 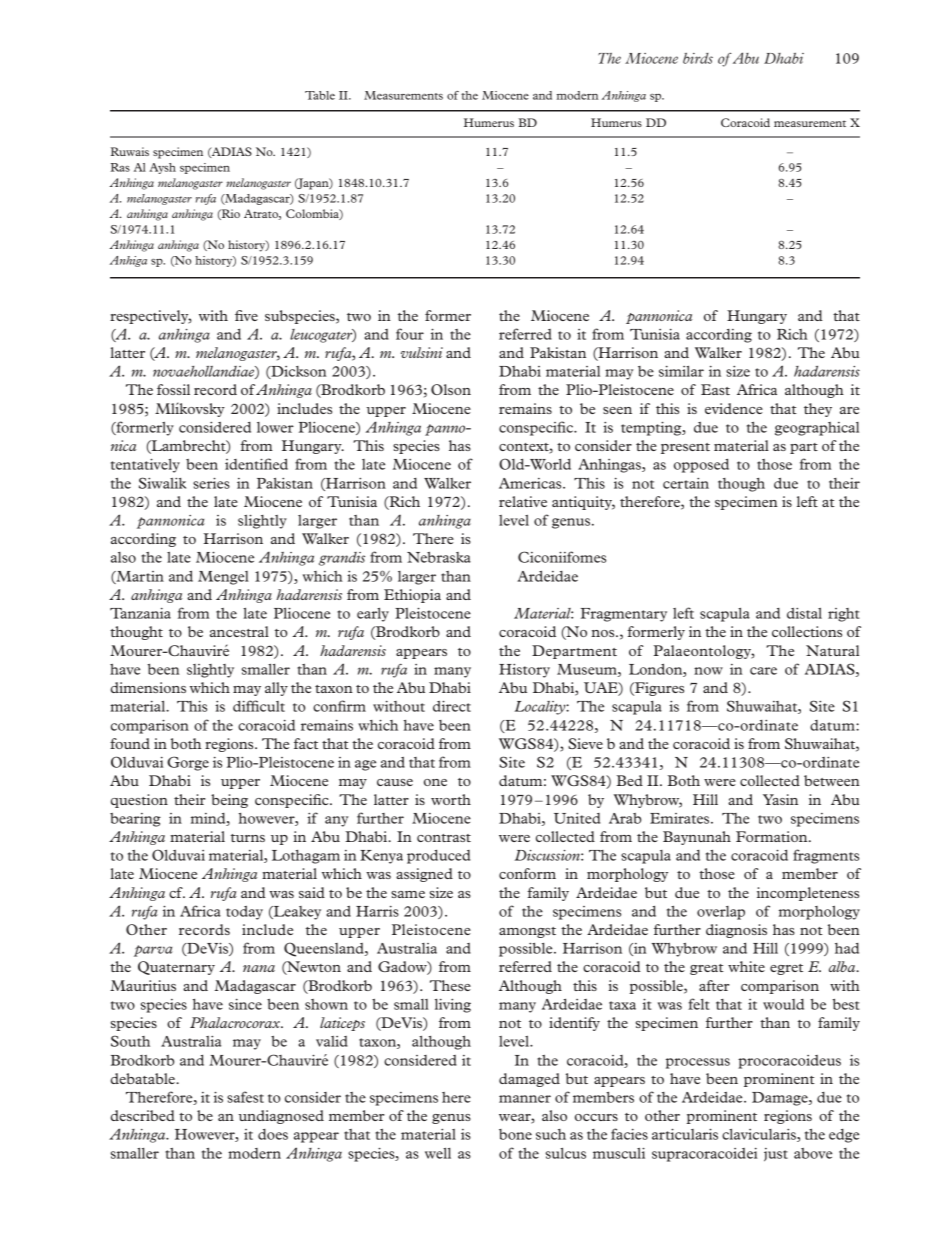 What do you see at coordinates (275, 427) in the image?
I see `lower` at bounding box center [275, 427].
